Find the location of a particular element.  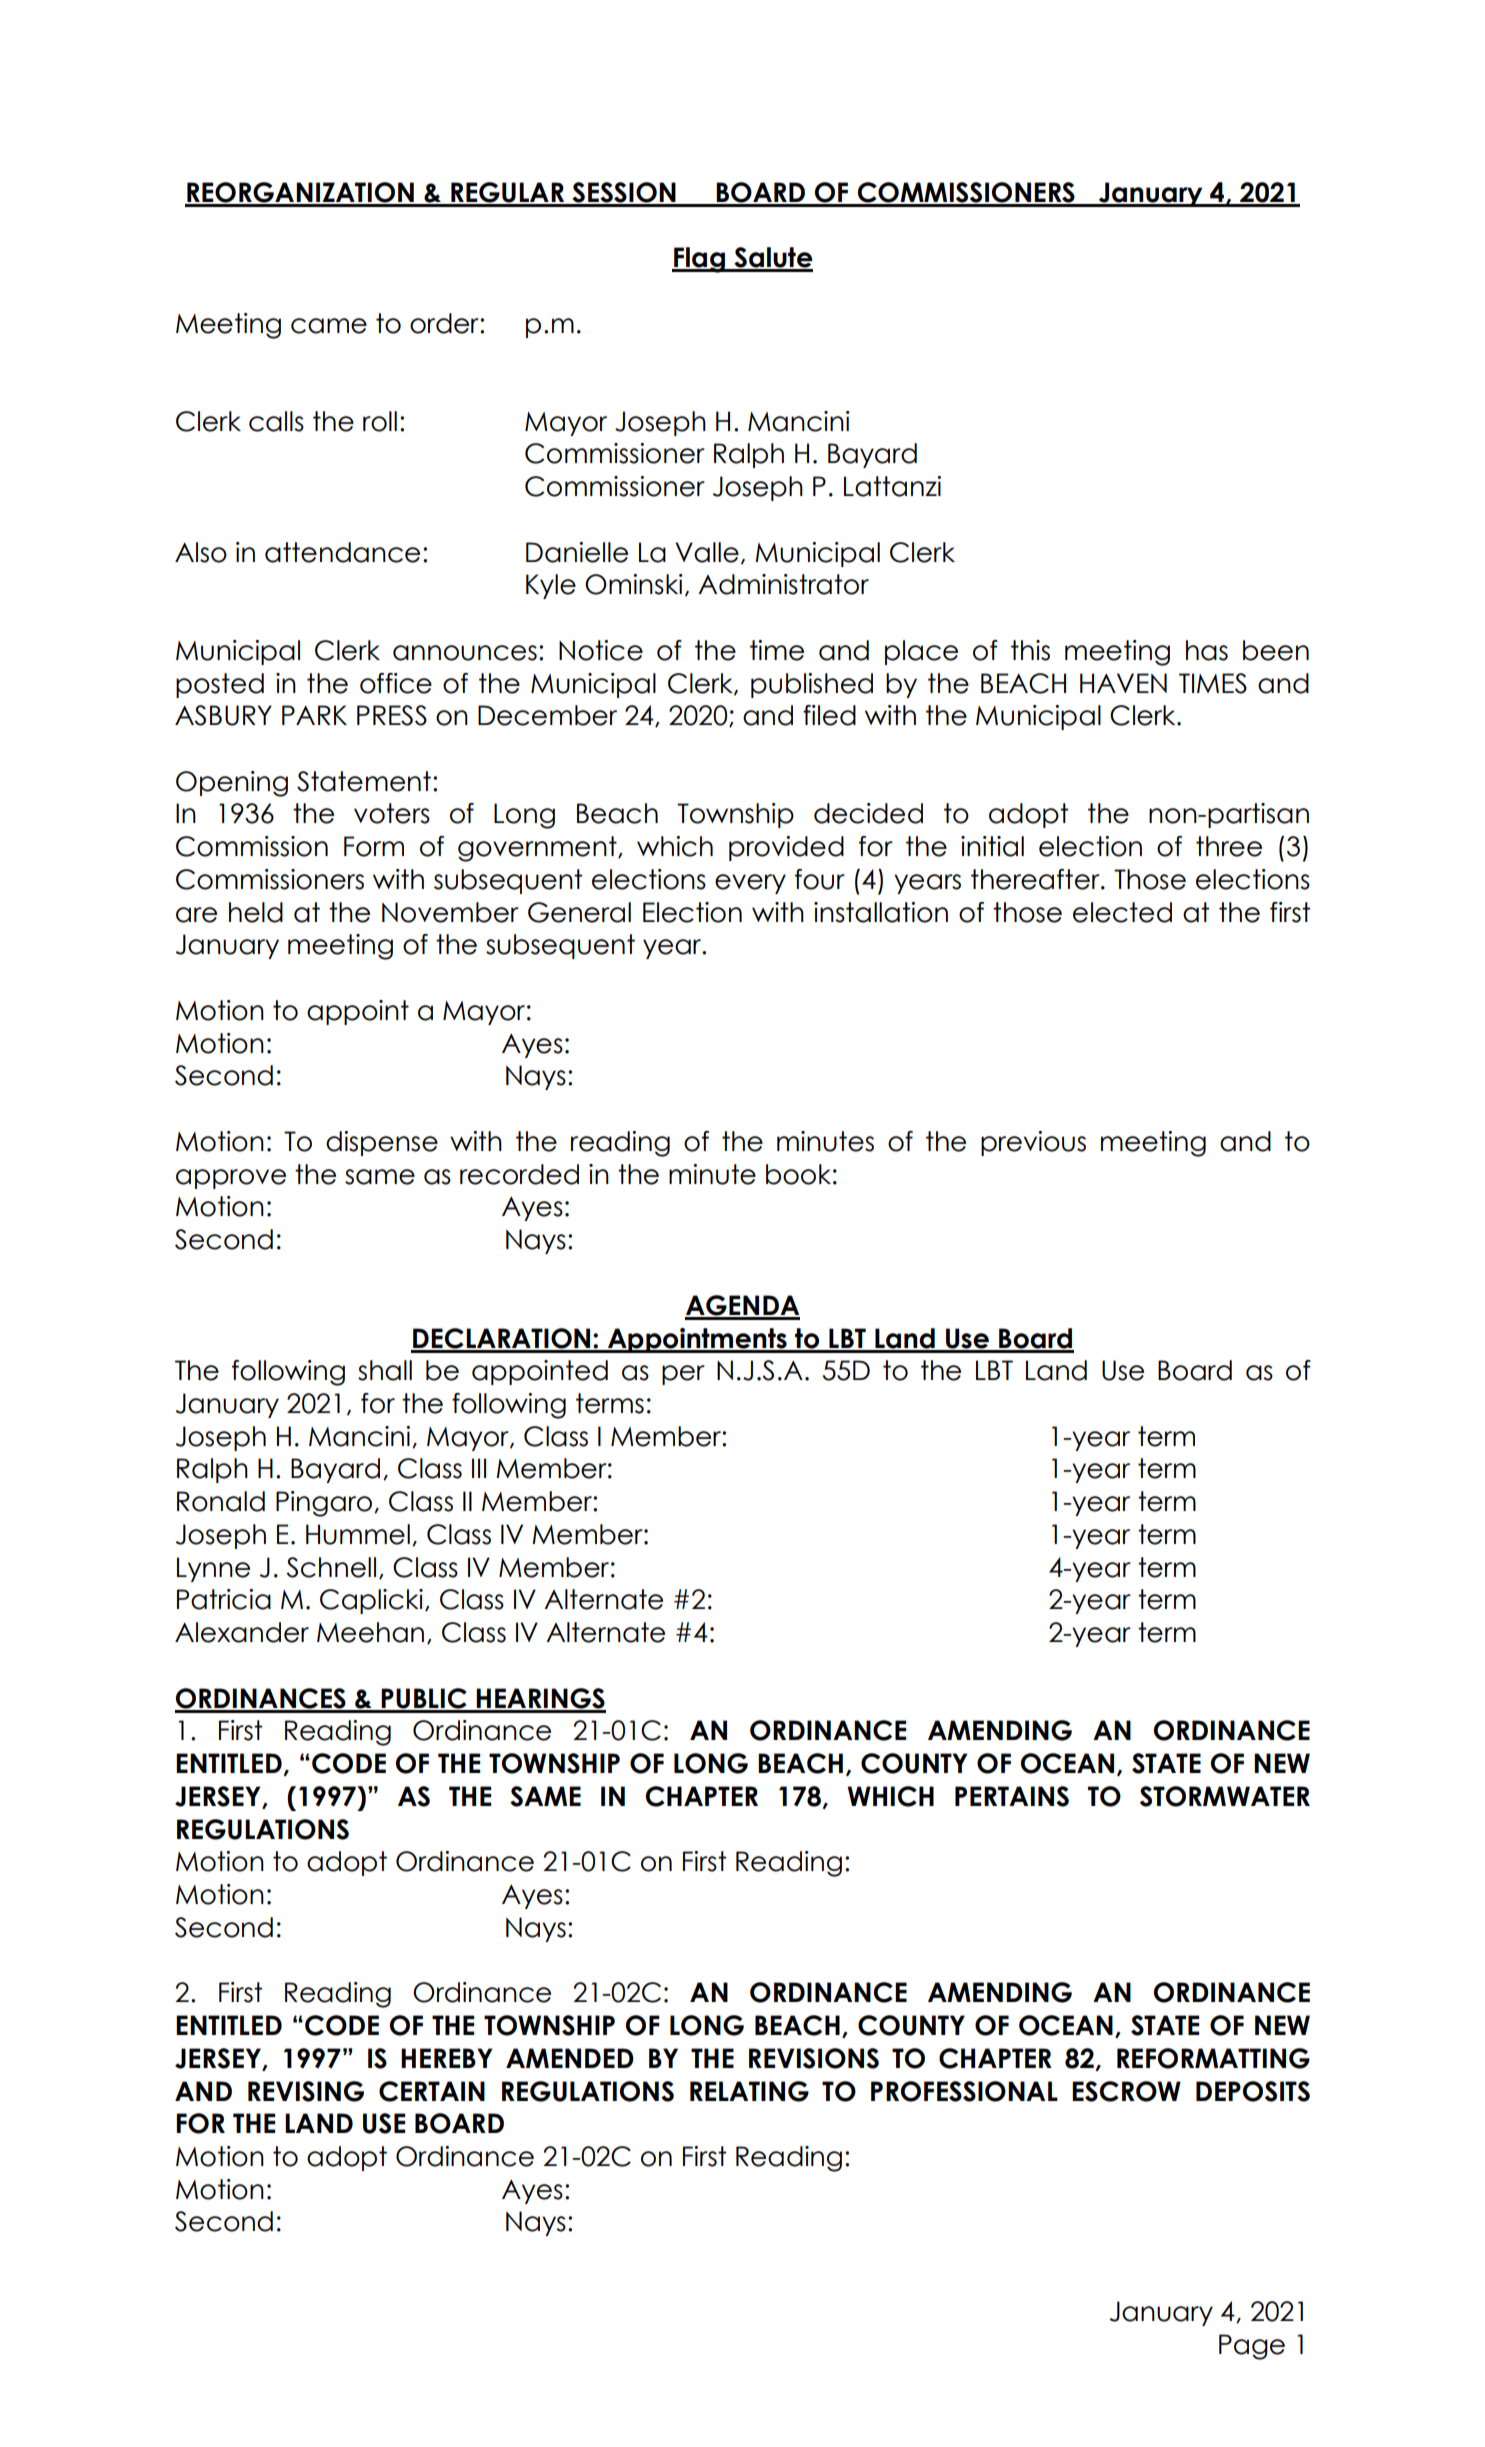

REVISING is located at coordinates (306, 2091).
